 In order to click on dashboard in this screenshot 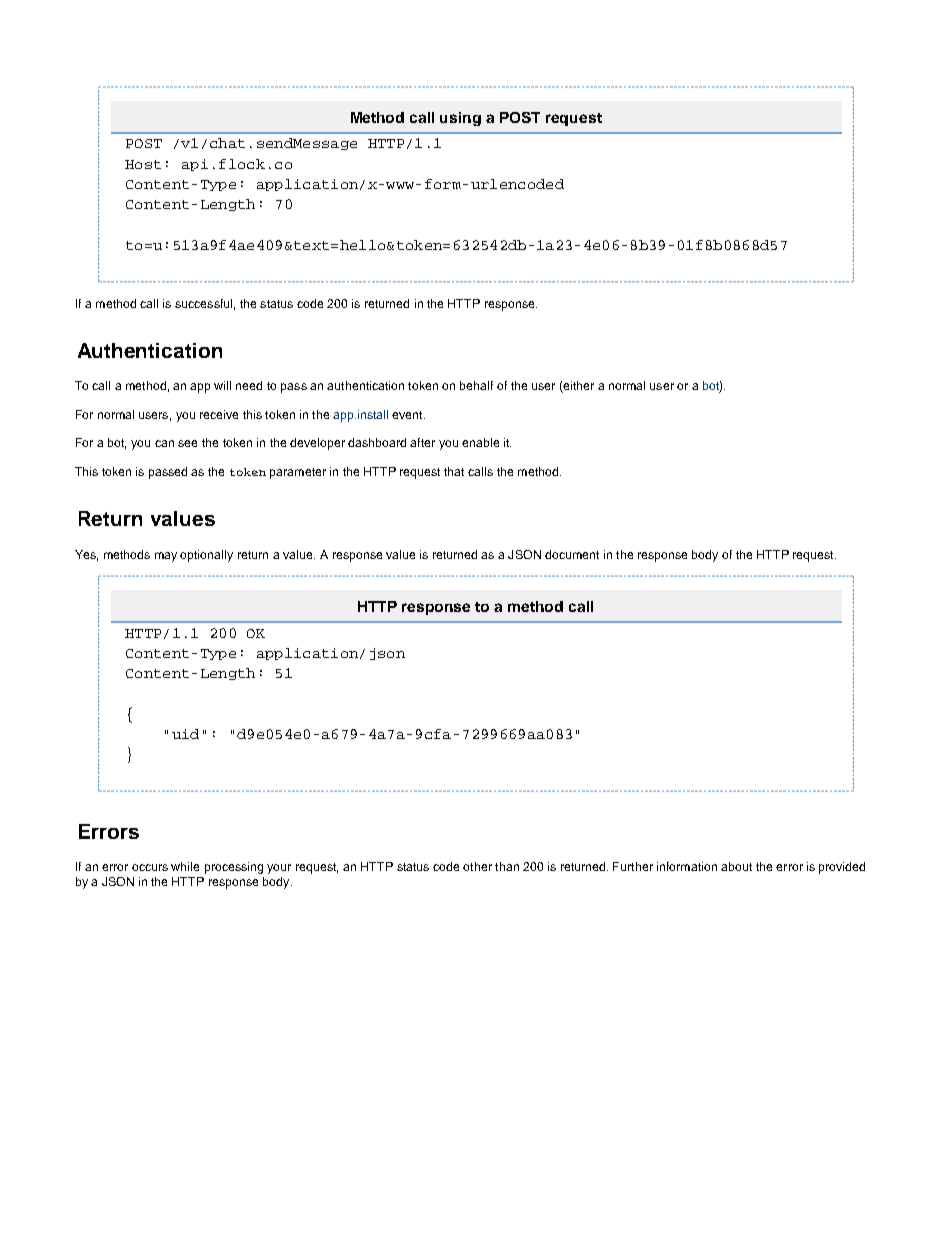, I will do `click(377, 442)`.
